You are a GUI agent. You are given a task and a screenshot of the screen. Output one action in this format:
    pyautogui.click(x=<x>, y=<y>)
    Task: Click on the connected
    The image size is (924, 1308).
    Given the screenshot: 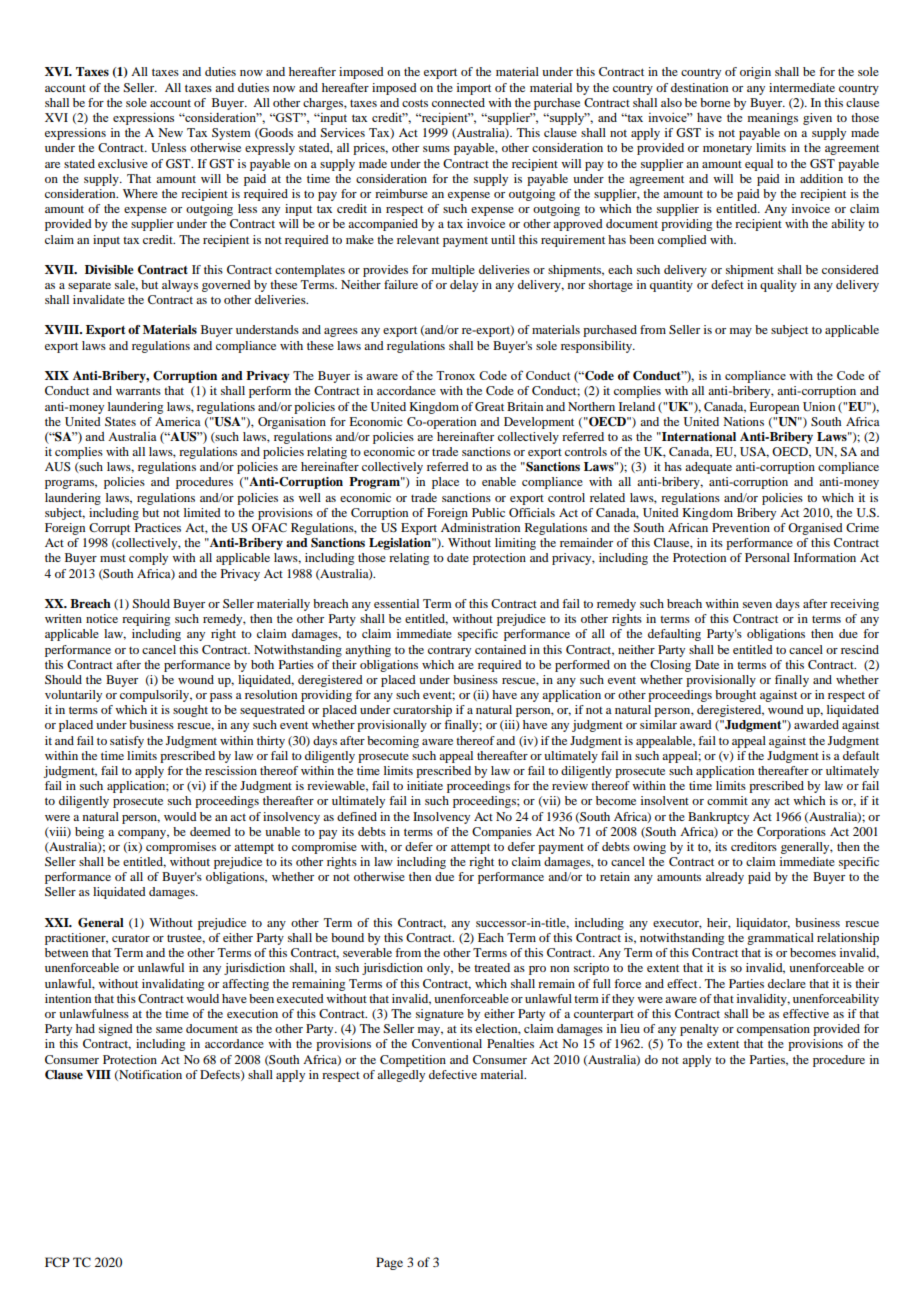 What is the action you would take?
    pyautogui.click(x=458, y=102)
